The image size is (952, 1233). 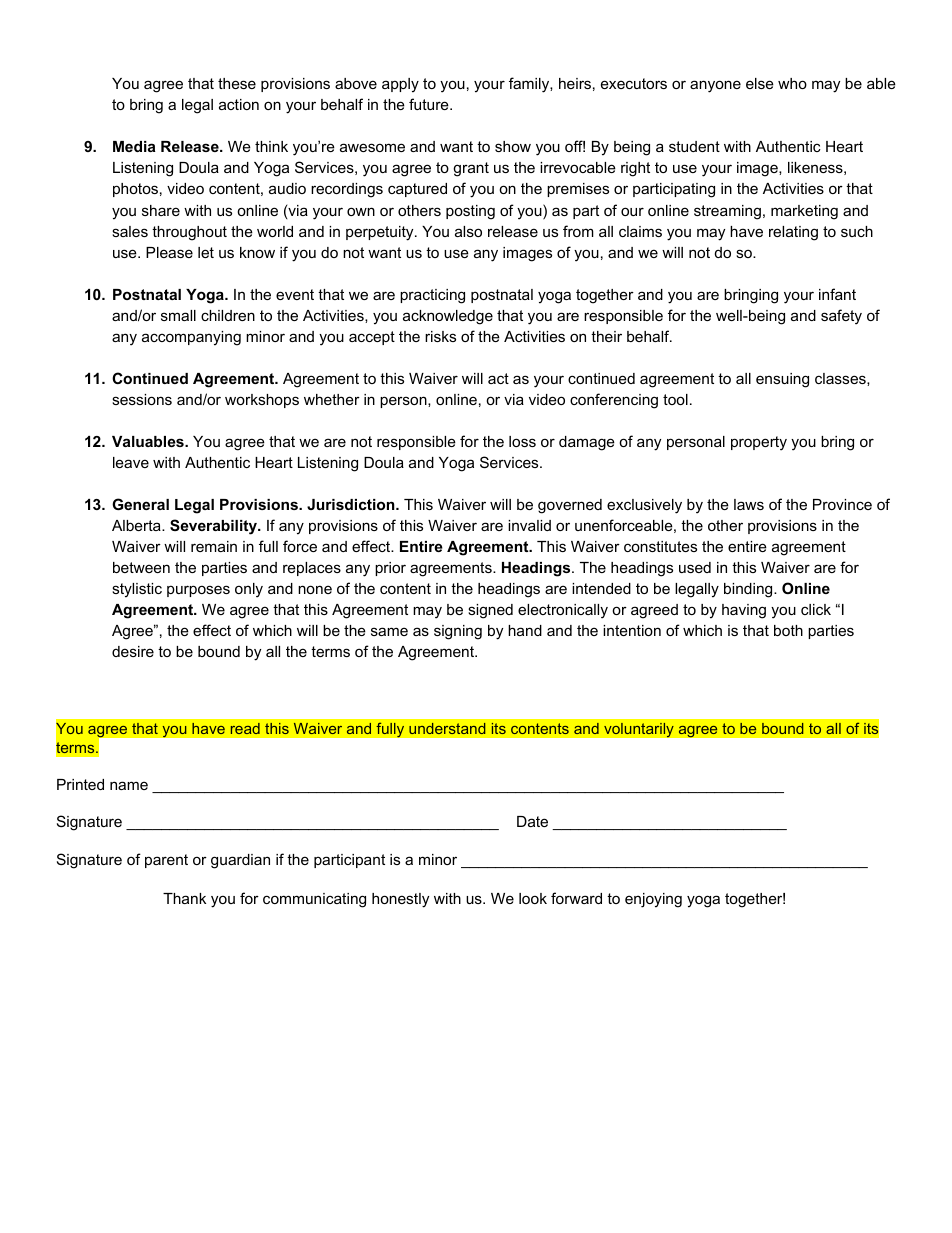 What do you see at coordinates (239, 104) in the page?
I see `action` at bounding box center [239, 104].
